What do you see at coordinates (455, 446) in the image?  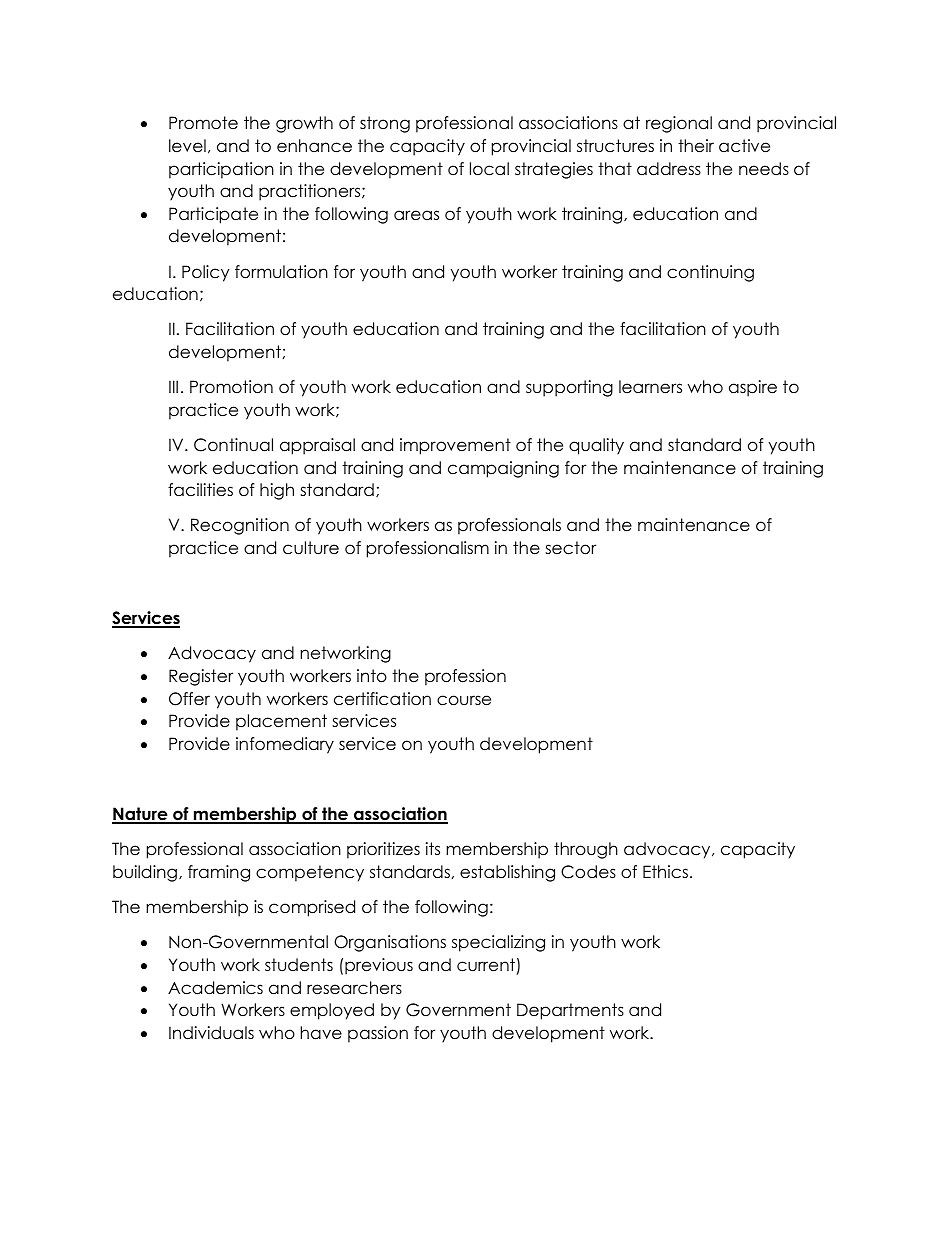 I see `improvement` at bounding box center [455, 446].
